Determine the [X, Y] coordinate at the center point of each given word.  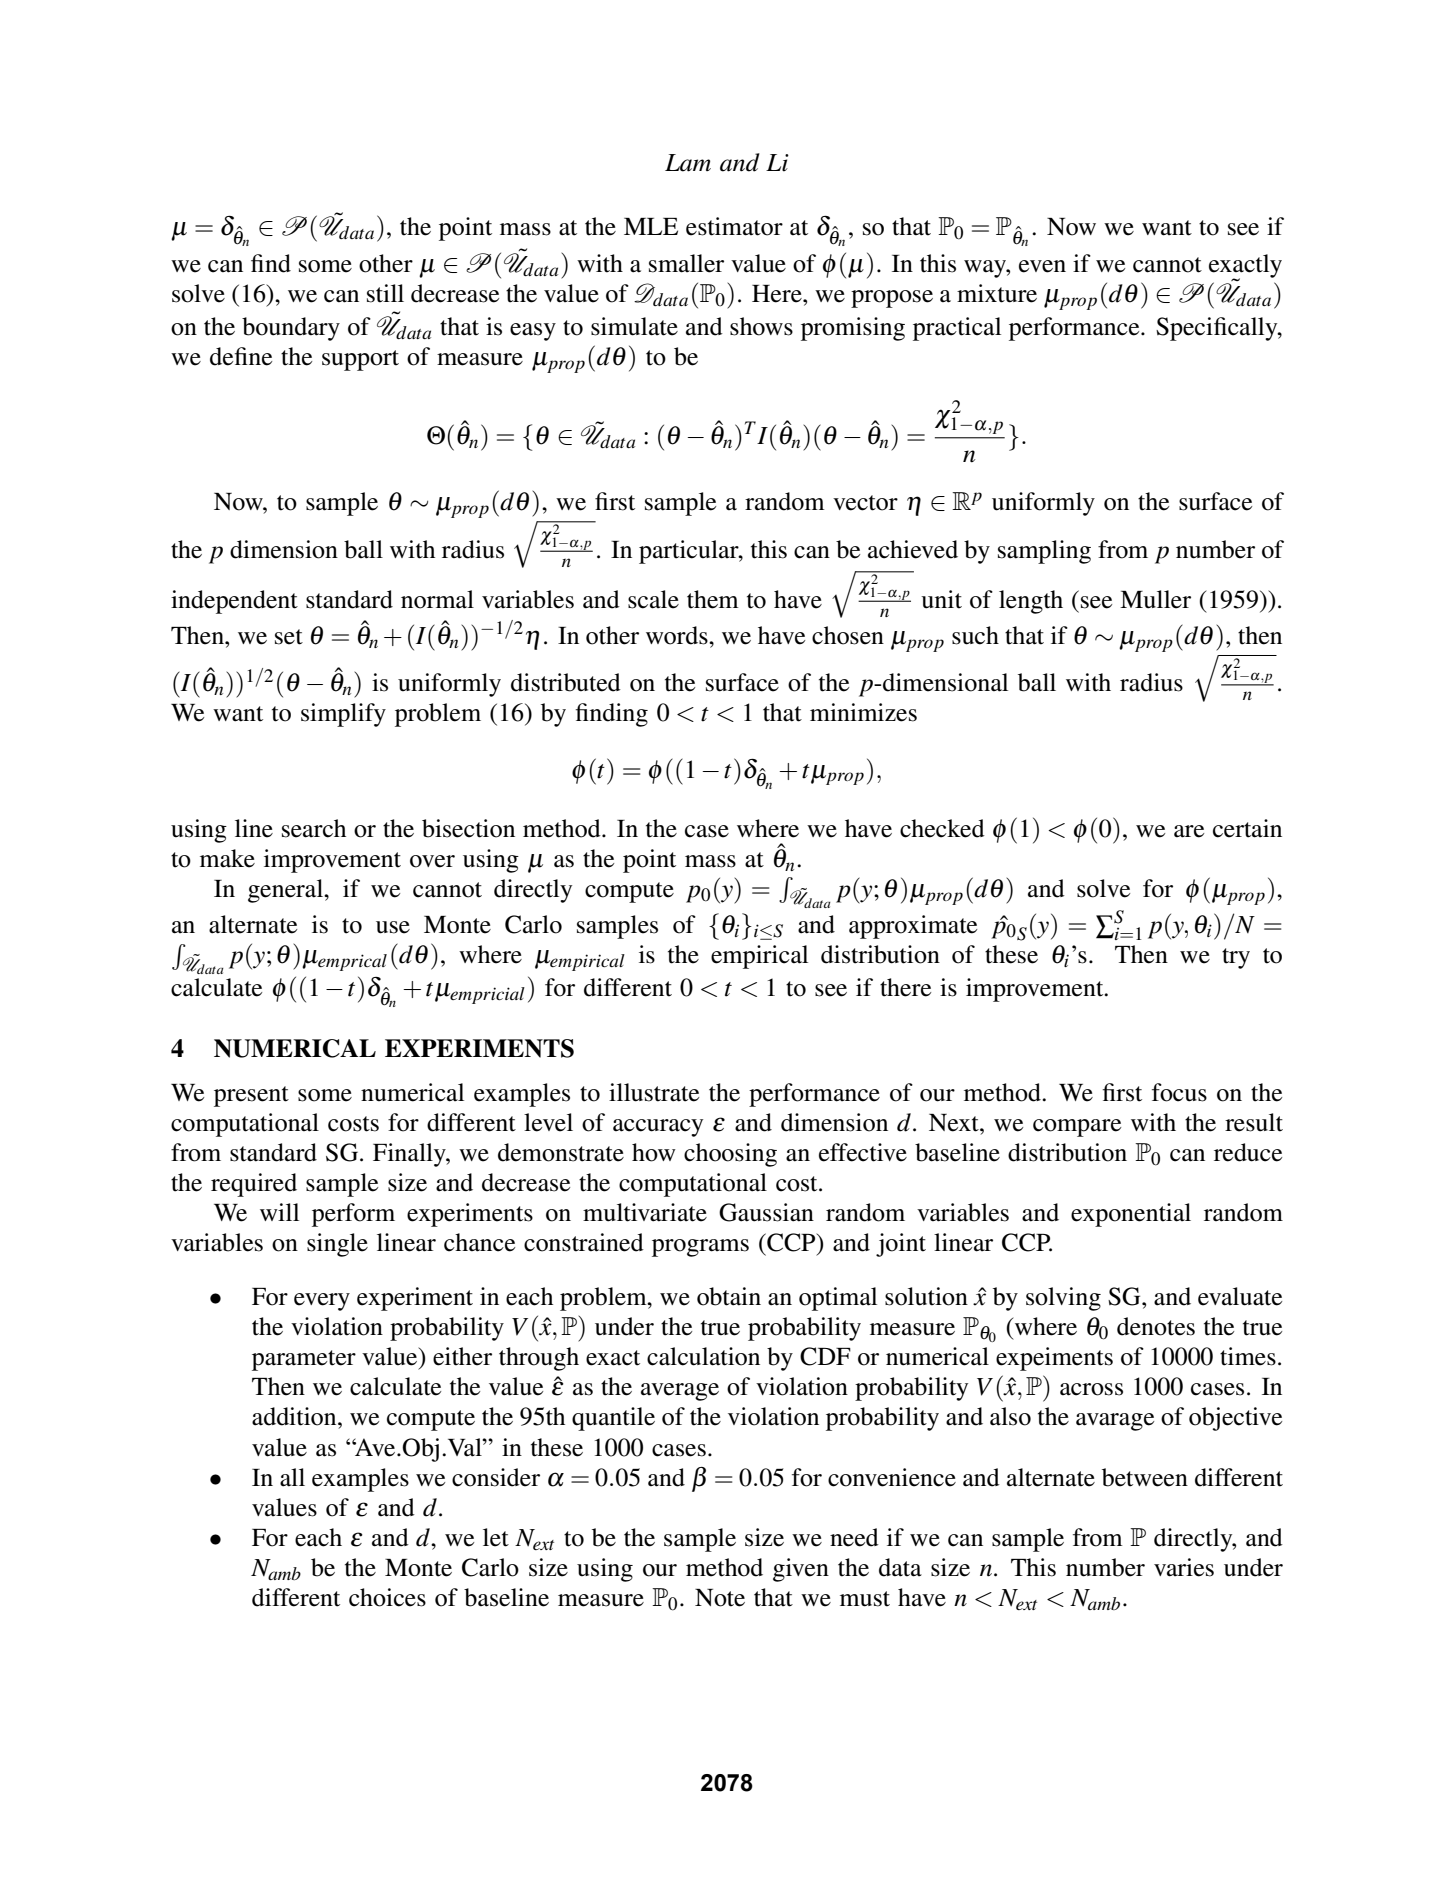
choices [387, 1597]
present [251, 1096]
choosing [730, 1155]
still [385, 293]
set [289, 637]
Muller [1155, 599]
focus [1179, 1092]
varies [1184, 1567]
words [678, 635]
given [801, 1570]
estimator [734, 226]
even [1042, 266]
